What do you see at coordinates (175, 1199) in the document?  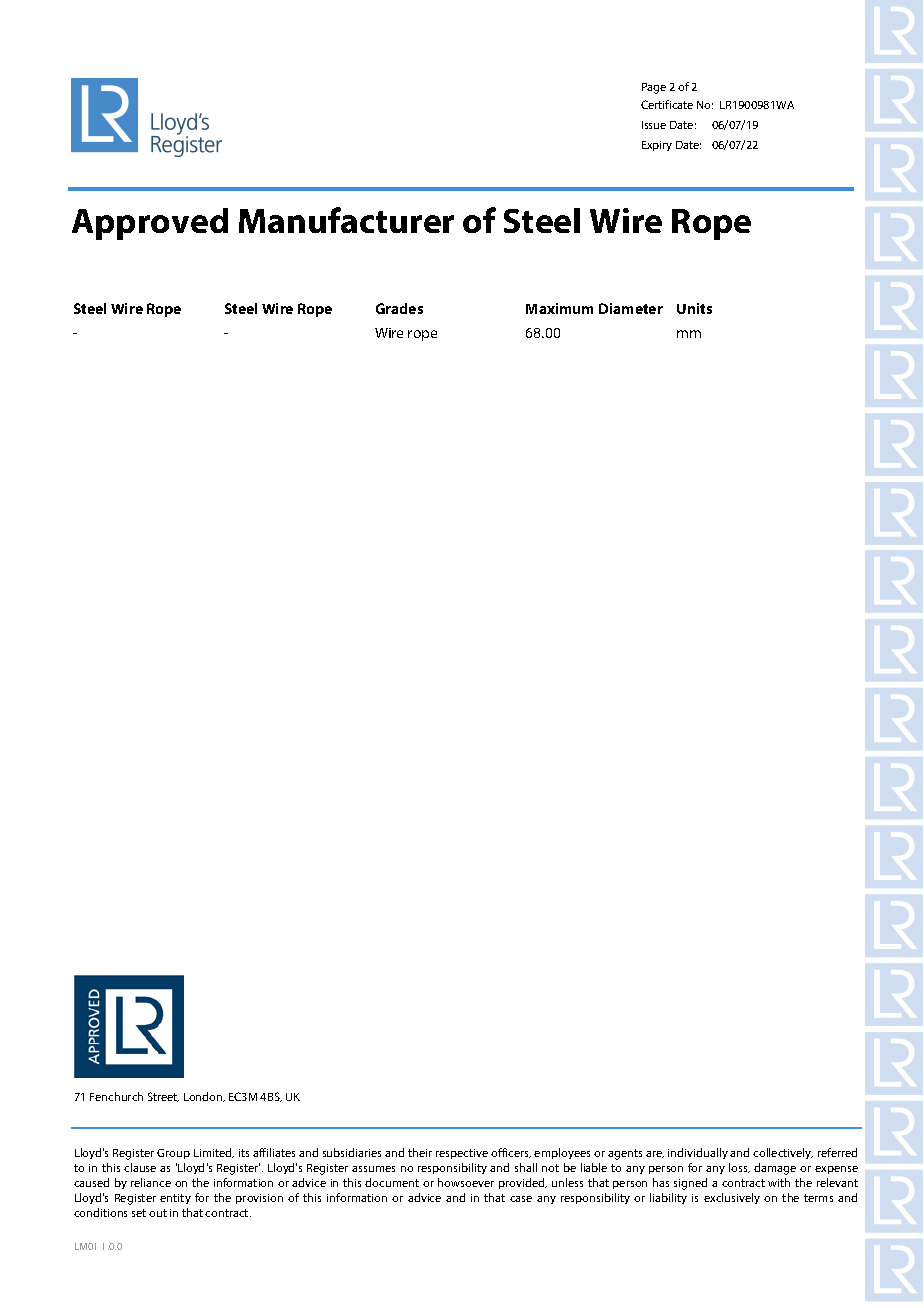 I see `entity` at bounding box center [175, 1199].
